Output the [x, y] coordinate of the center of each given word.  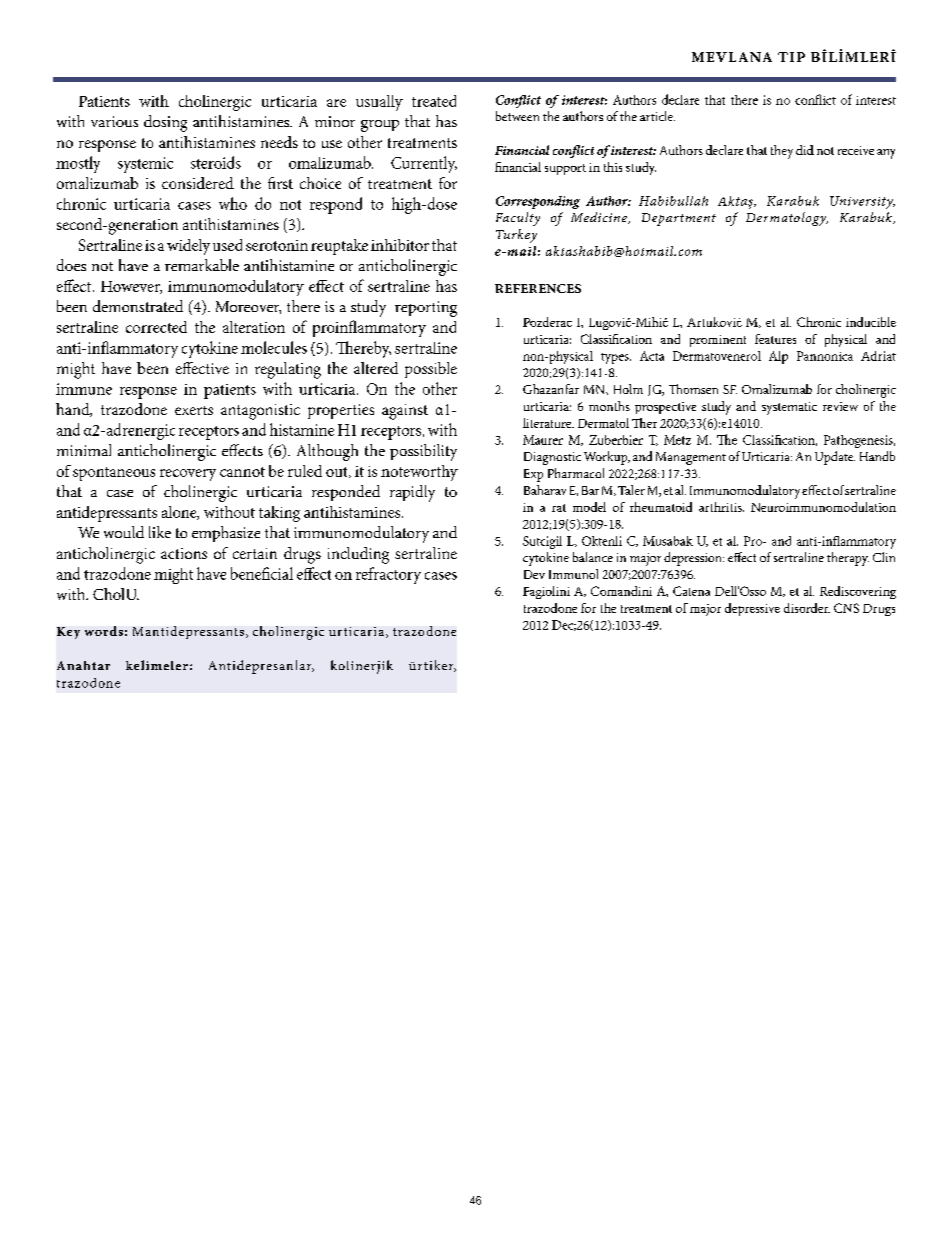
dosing [165, 123]
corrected [156, 327]
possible [431, 370]
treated [434, 101]
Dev [534, 574]
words [104, 631]
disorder [807, 608]
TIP [791, 57]
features [775, 339]
